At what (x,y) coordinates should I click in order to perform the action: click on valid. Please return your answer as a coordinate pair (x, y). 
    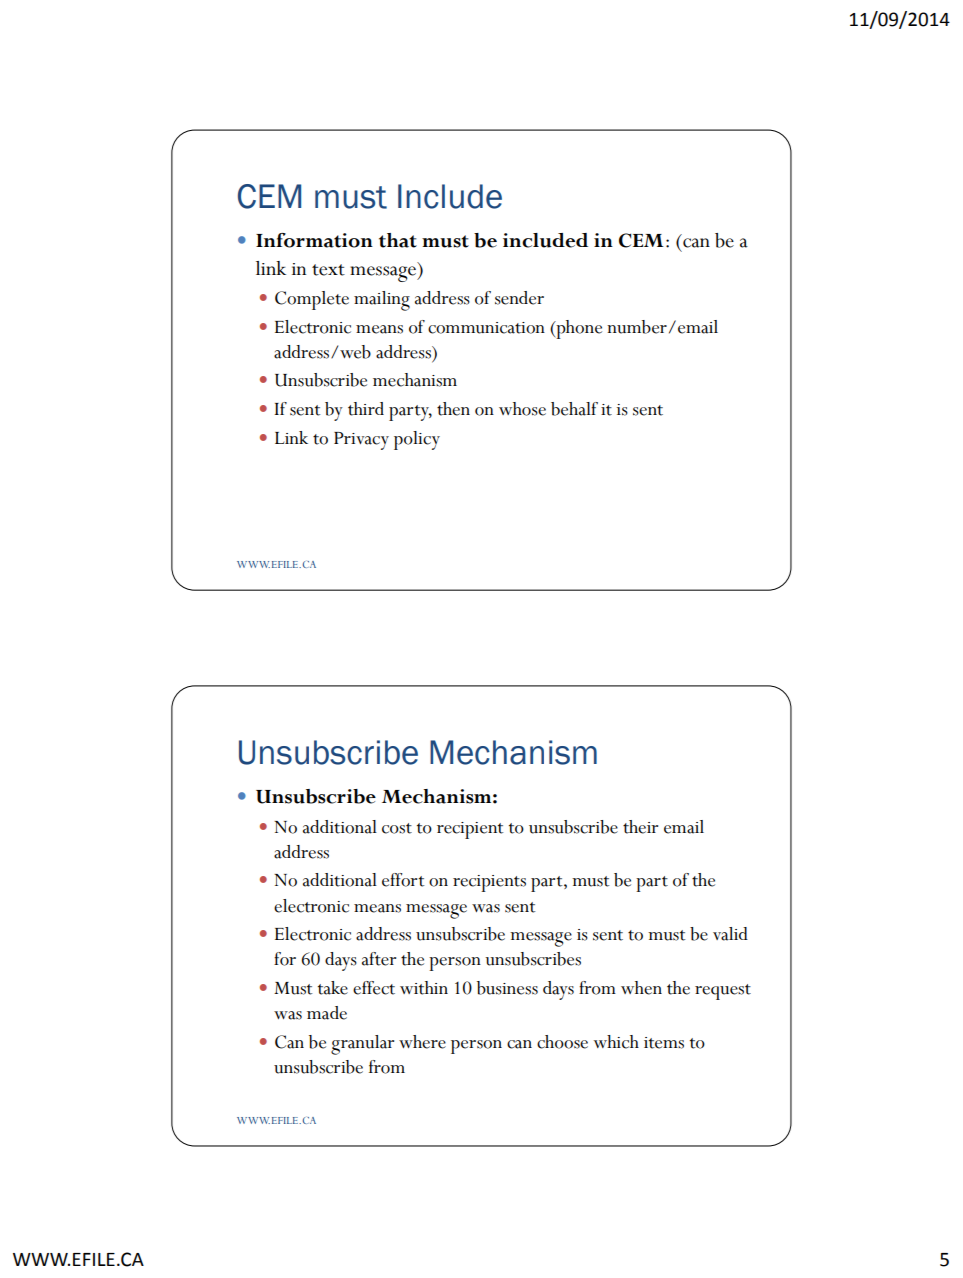
    Looking at the image, I should click on (730, 934).
